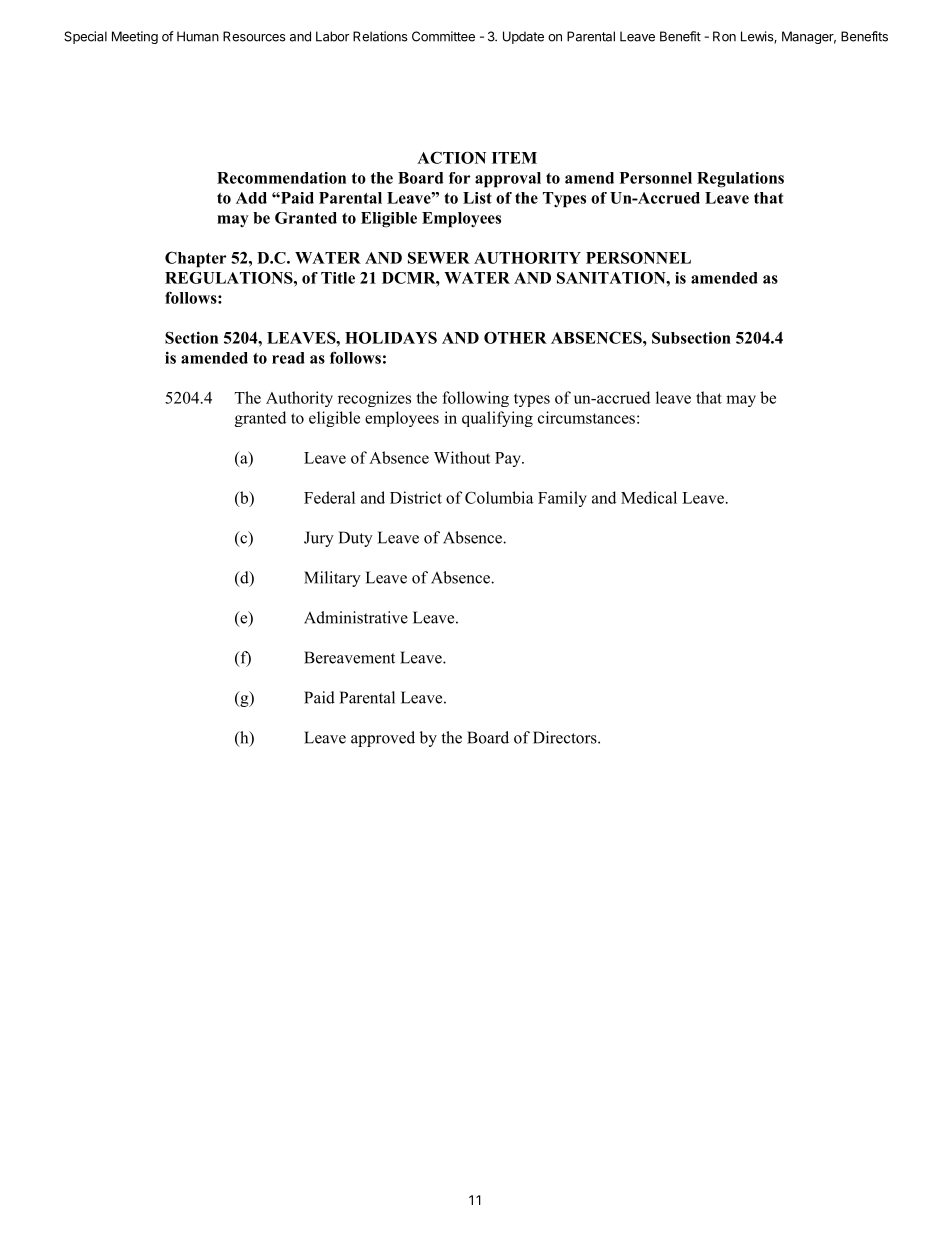 This document has height=1233, width=952. What do you see at coordinates (383, 739) in the document?
I see `approved` at bounding box center [383, 739].
